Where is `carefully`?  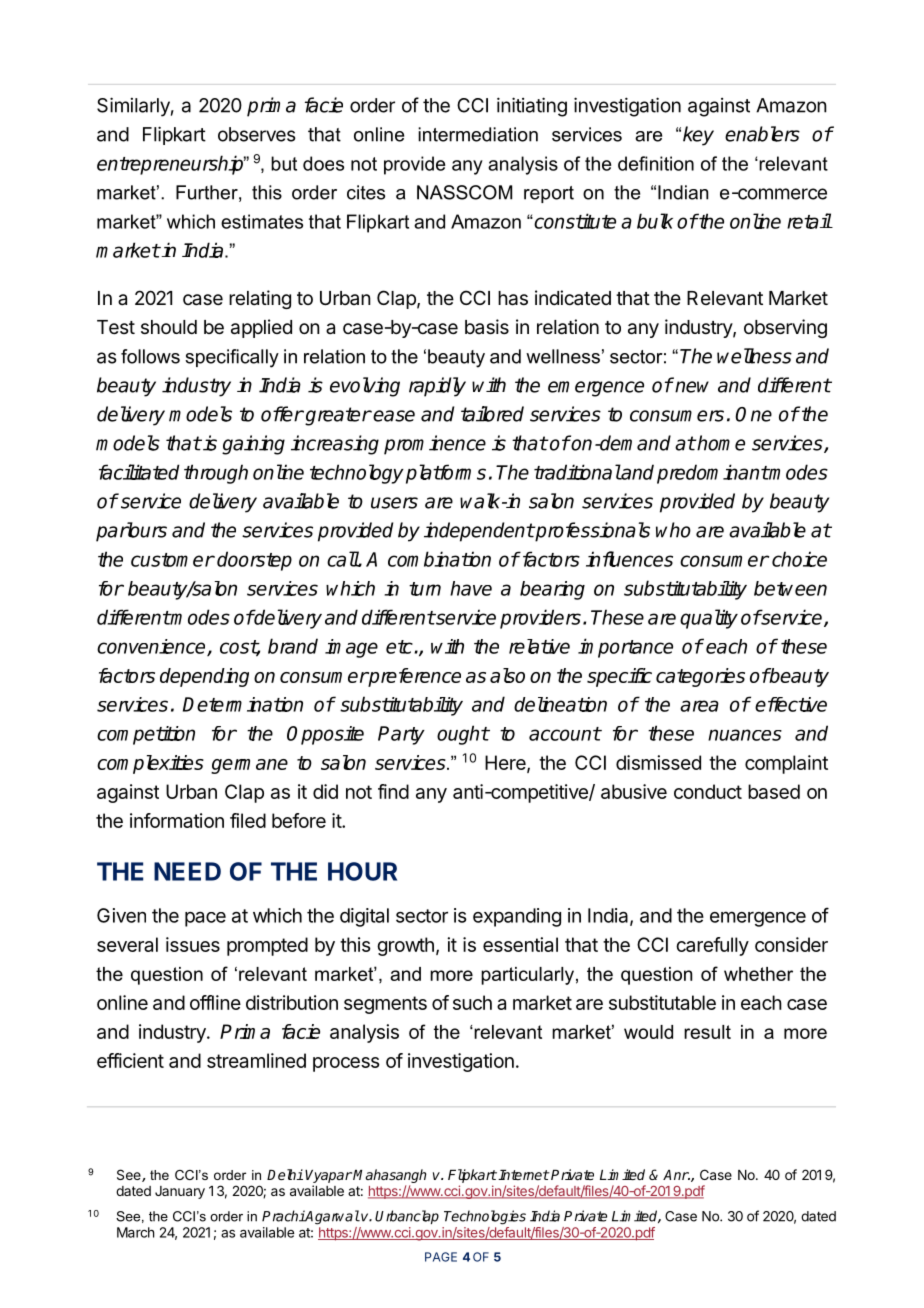 carefully is located at coordinates (712, 946).
